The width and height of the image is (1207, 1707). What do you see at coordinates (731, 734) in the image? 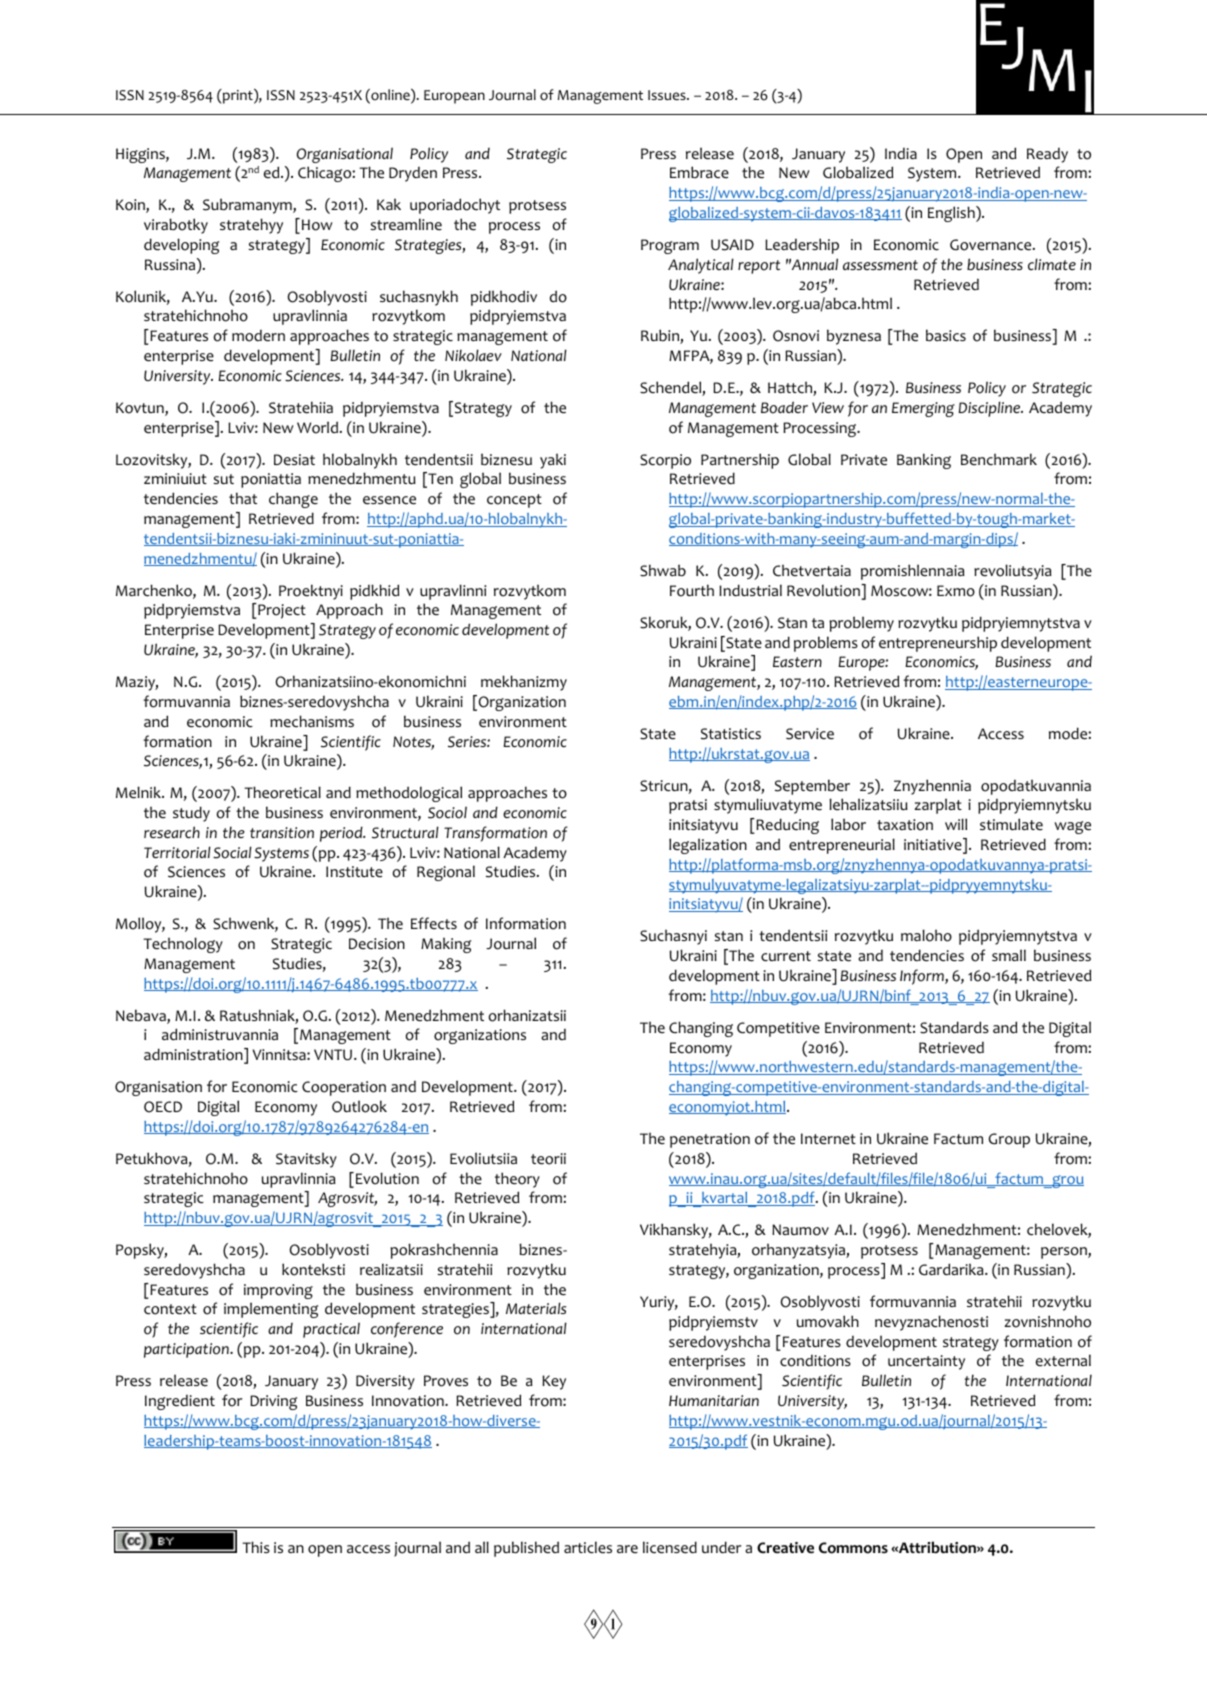
I see `Statistics` at bounding box center [731, 734].
